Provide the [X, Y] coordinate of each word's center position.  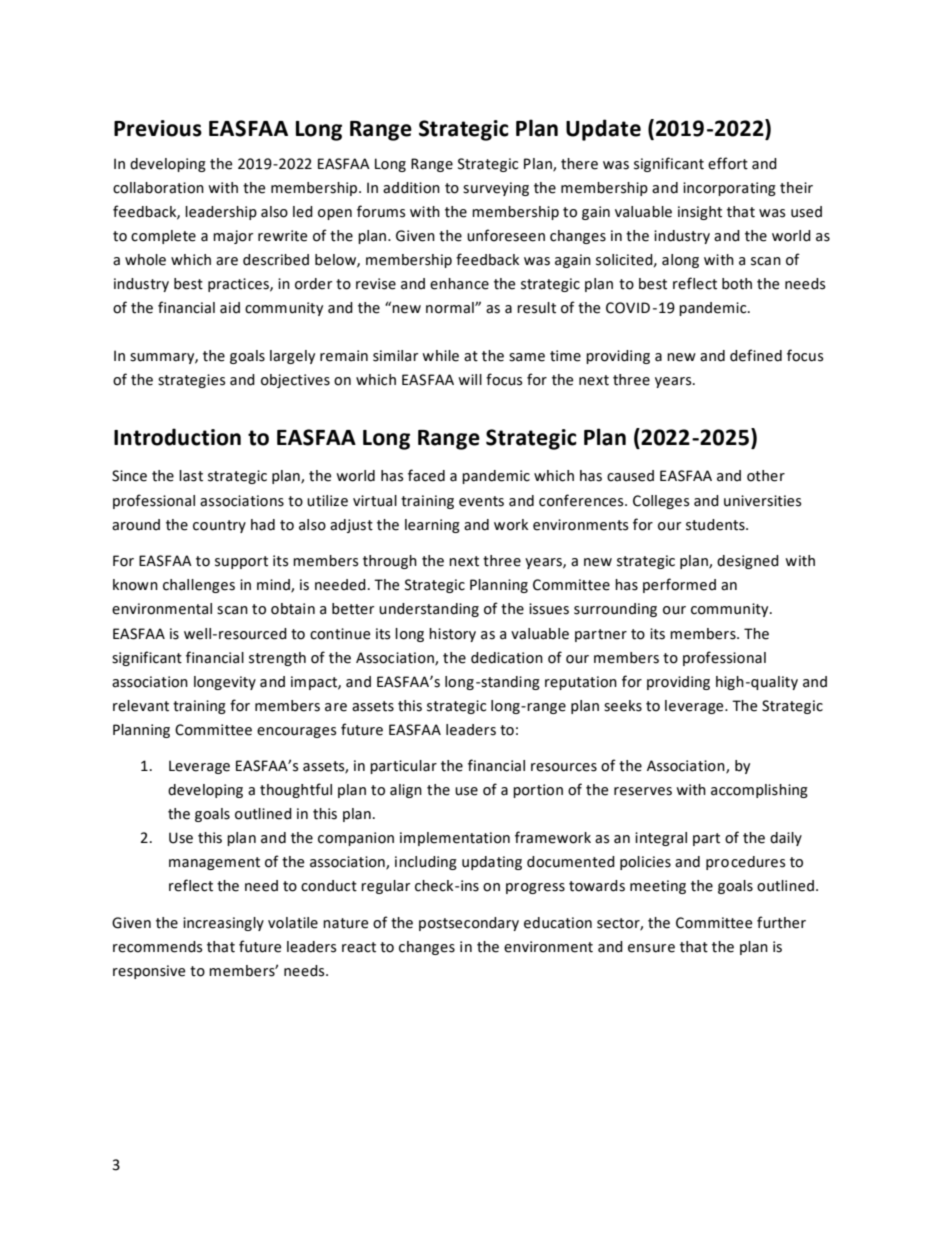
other [766, 476]
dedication [507, 658]
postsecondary [469, 924]
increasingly [223, 924]
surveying [496, 189]
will [470, 379]
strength [277, 659]
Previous [158, 128]
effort [728, 163]
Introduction [177, 437]
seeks [623, 706]
